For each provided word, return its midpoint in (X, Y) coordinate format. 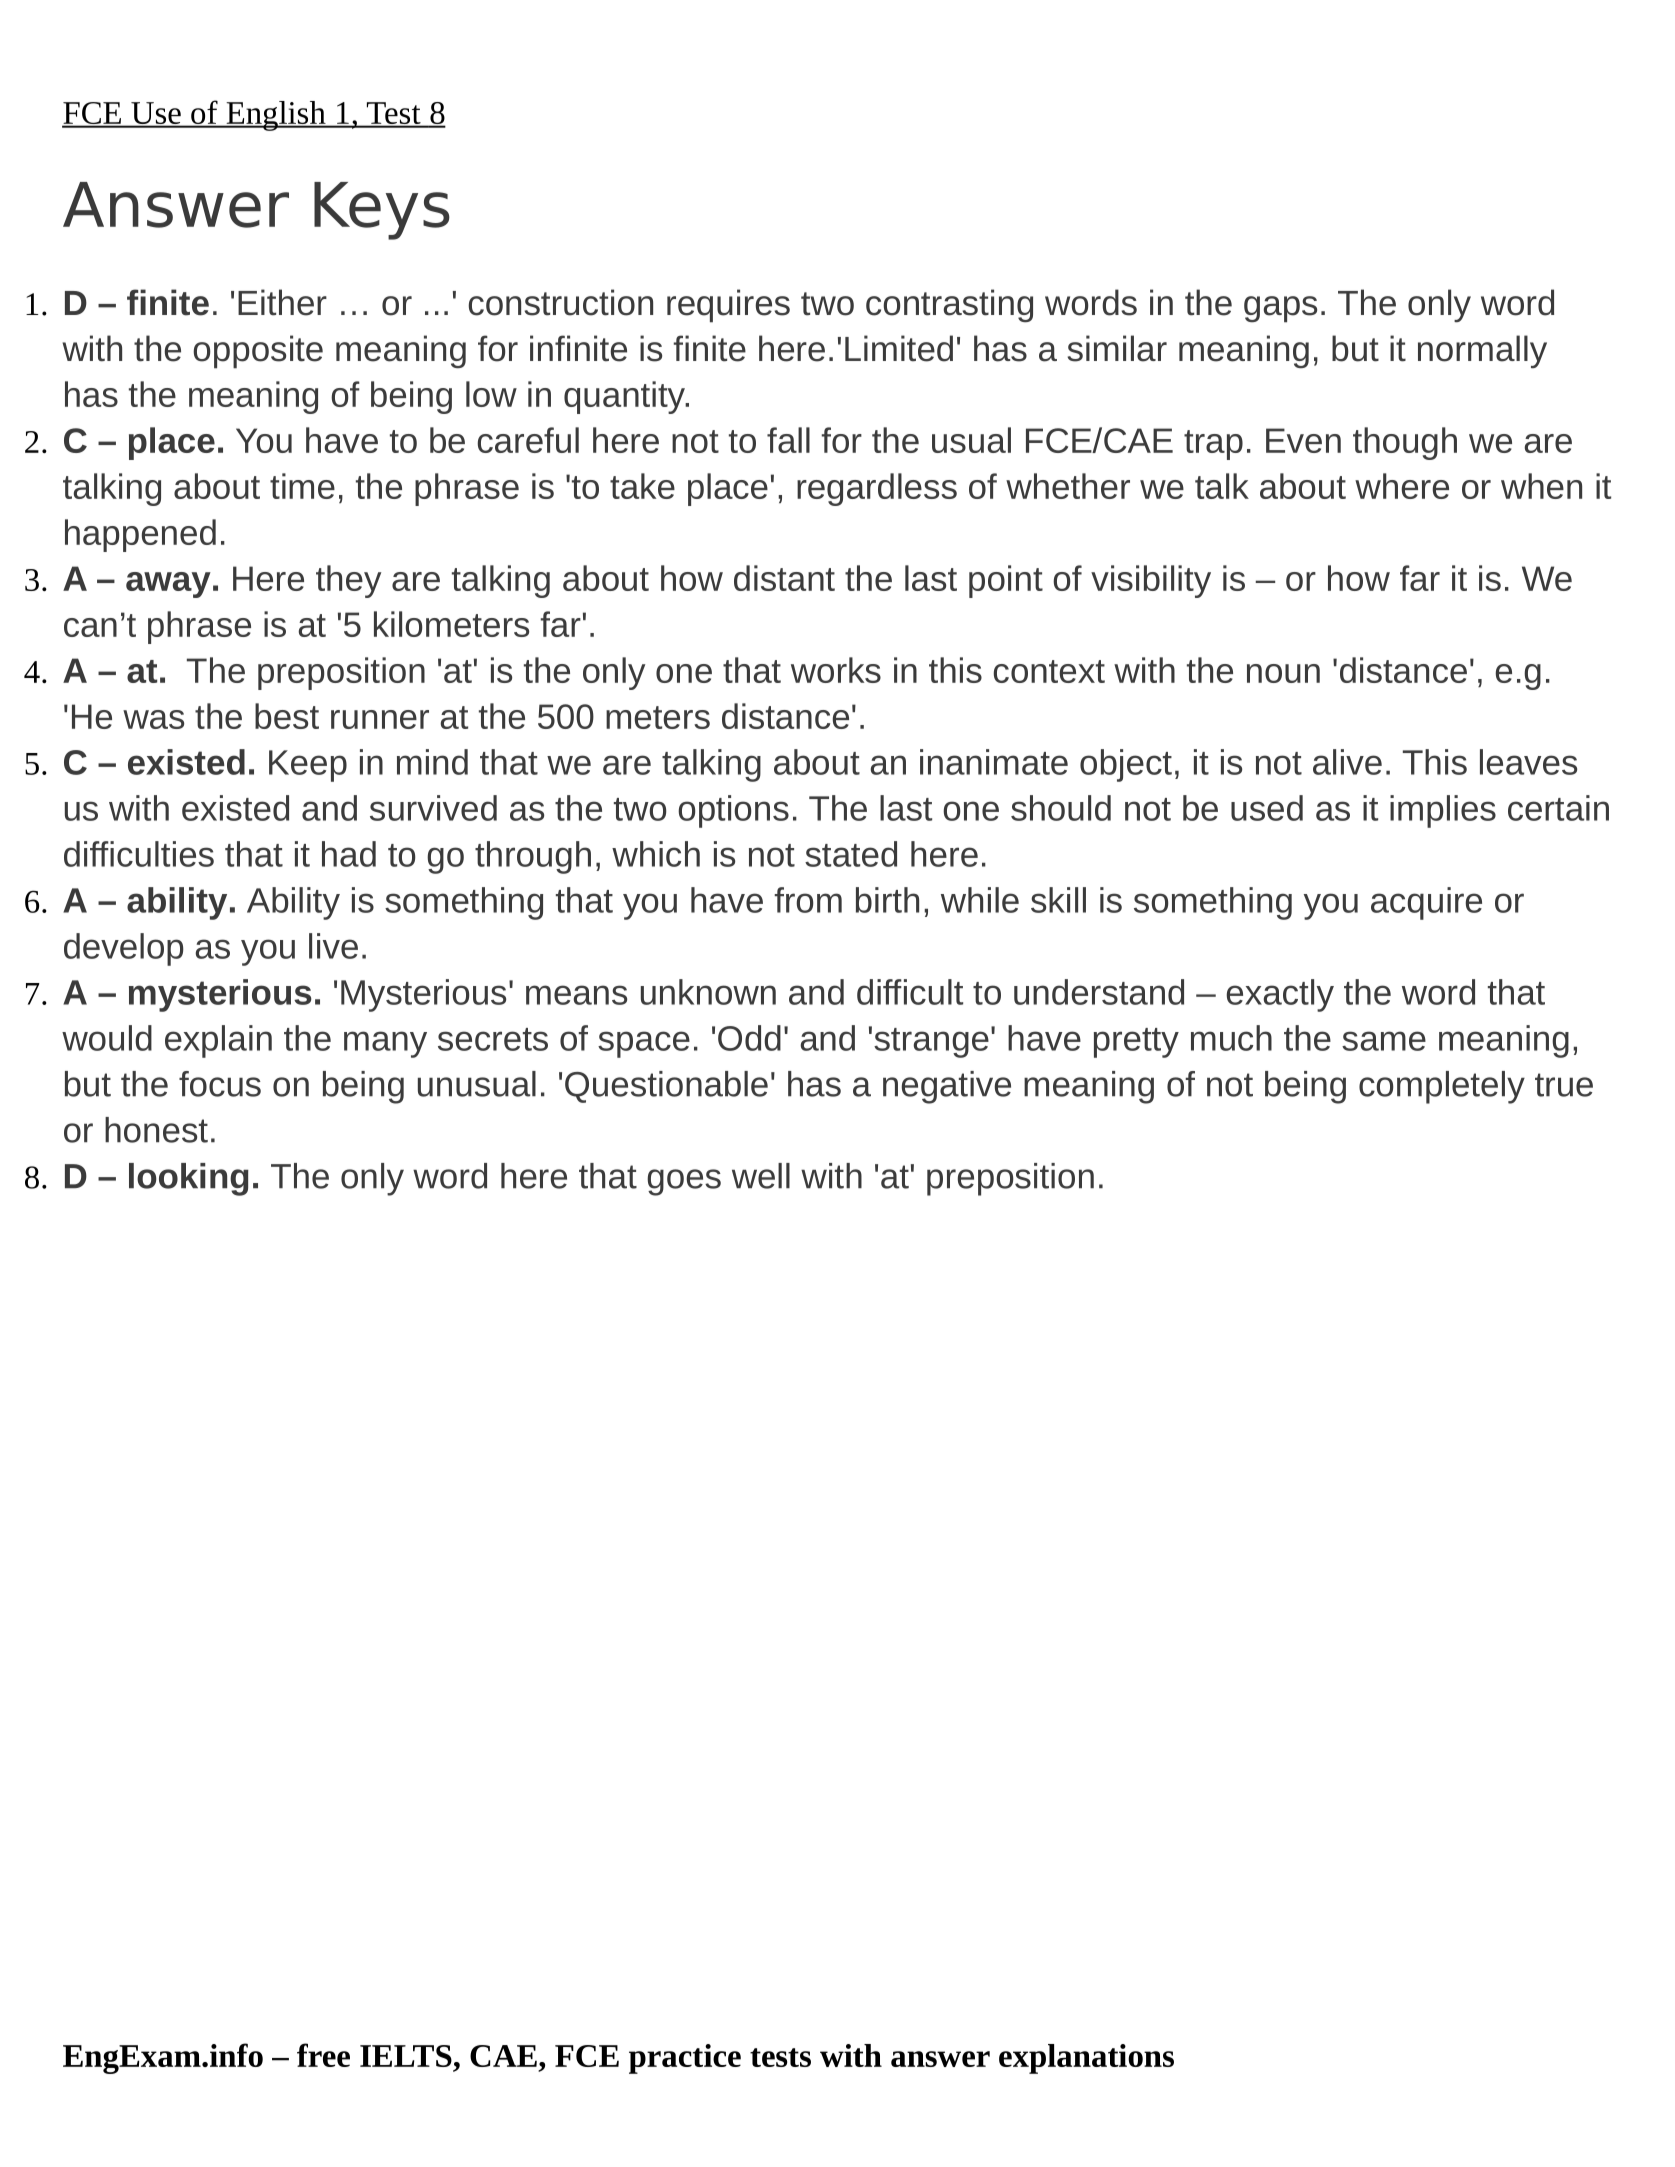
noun (1283, 673)
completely (1442, 1087)
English (276, 116)
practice (685, 2059)
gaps (1280, 309)
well (761, 1176)
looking (189, 1179)
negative (947, 1087)
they (348, 581)
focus (220, 1084)
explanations (1086, 2059)
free (323, 2055)
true (1564, 1085)
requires (728, 306)
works (836, 670)
